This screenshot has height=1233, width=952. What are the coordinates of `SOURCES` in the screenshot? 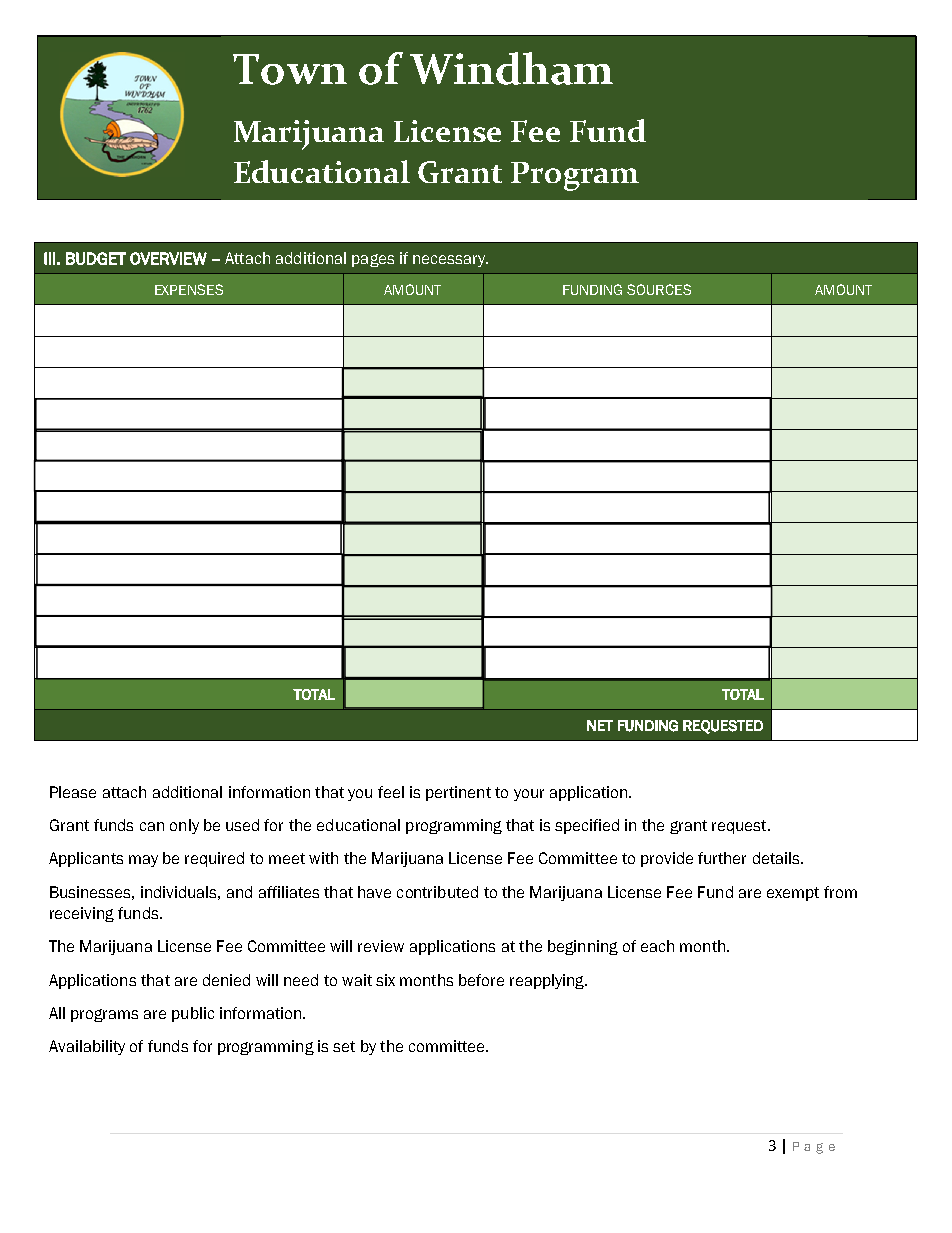 It's located at (659, 289).
